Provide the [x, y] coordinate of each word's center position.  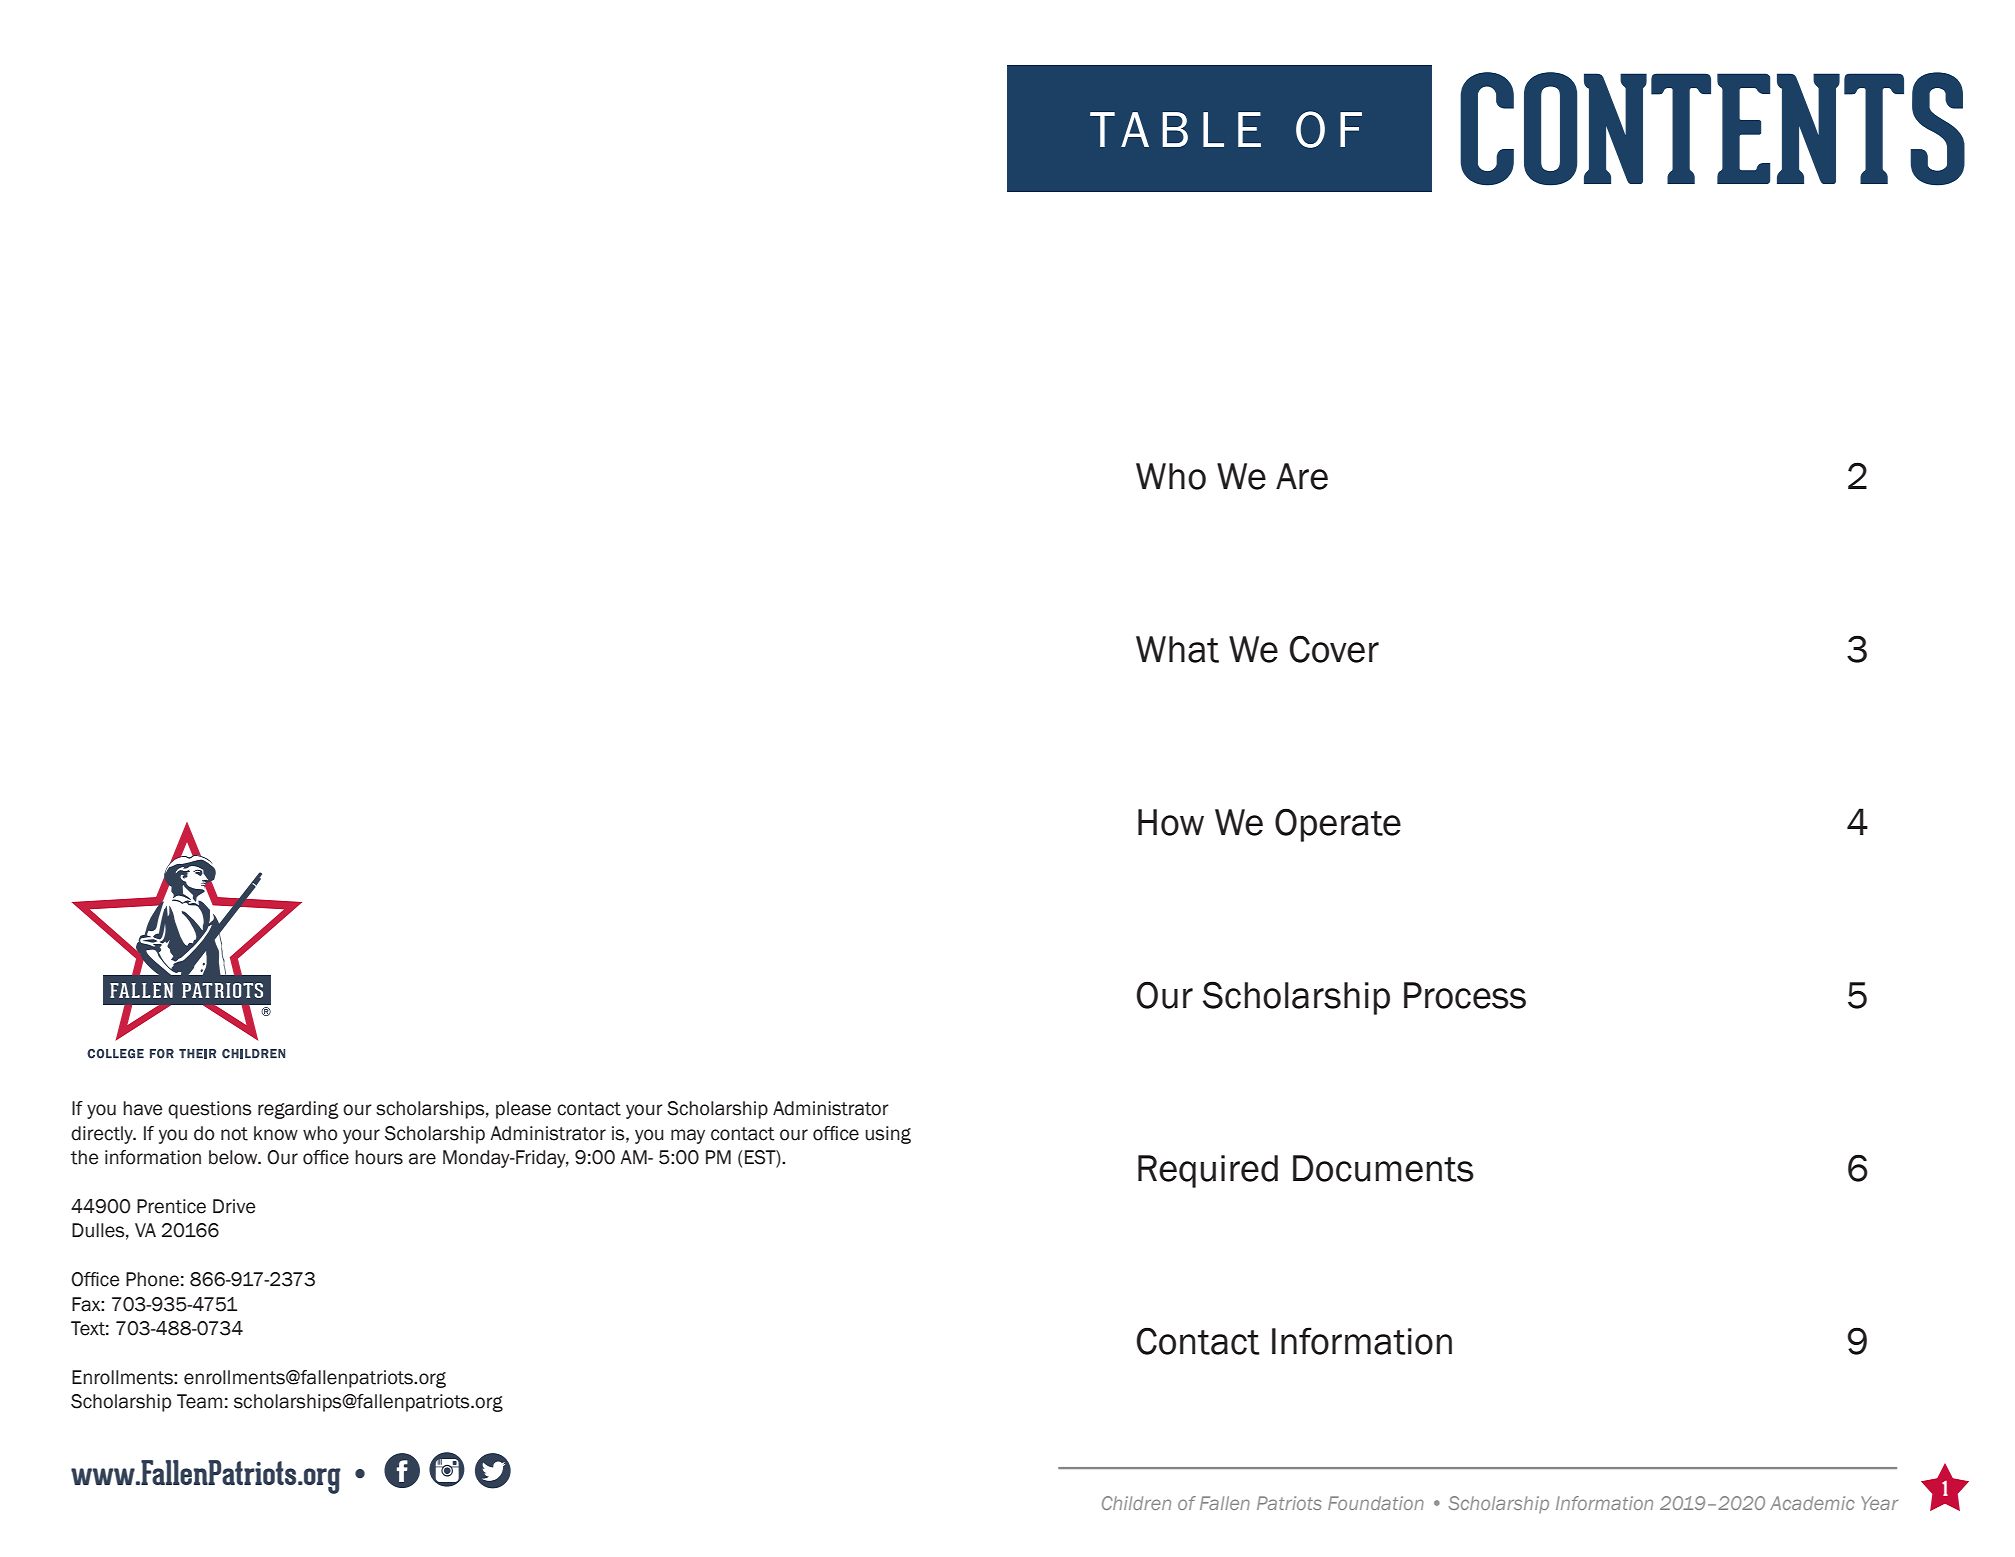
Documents [1383, 1168]
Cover [1334, 649]
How [1171, 822]
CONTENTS [1712, 129]
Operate [1338, 825]
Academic [1812, 1503]
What [1177, 649]
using [888, 1135]
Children [1136, 1503]
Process [1465, 995]
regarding [298, 1110]
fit [447, 1470]
